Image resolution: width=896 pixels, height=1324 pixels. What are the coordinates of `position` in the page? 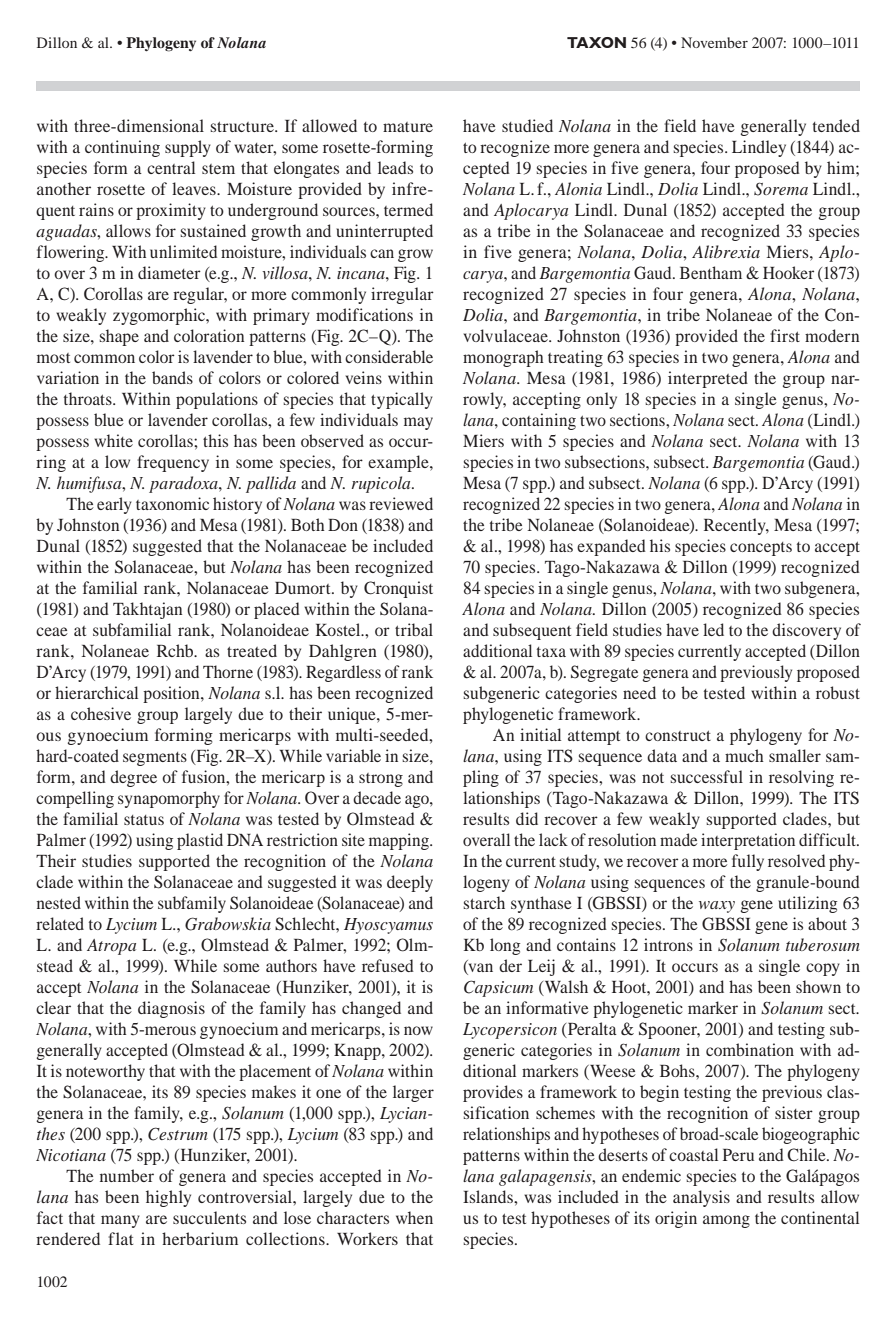 It's located at (172, 694).
